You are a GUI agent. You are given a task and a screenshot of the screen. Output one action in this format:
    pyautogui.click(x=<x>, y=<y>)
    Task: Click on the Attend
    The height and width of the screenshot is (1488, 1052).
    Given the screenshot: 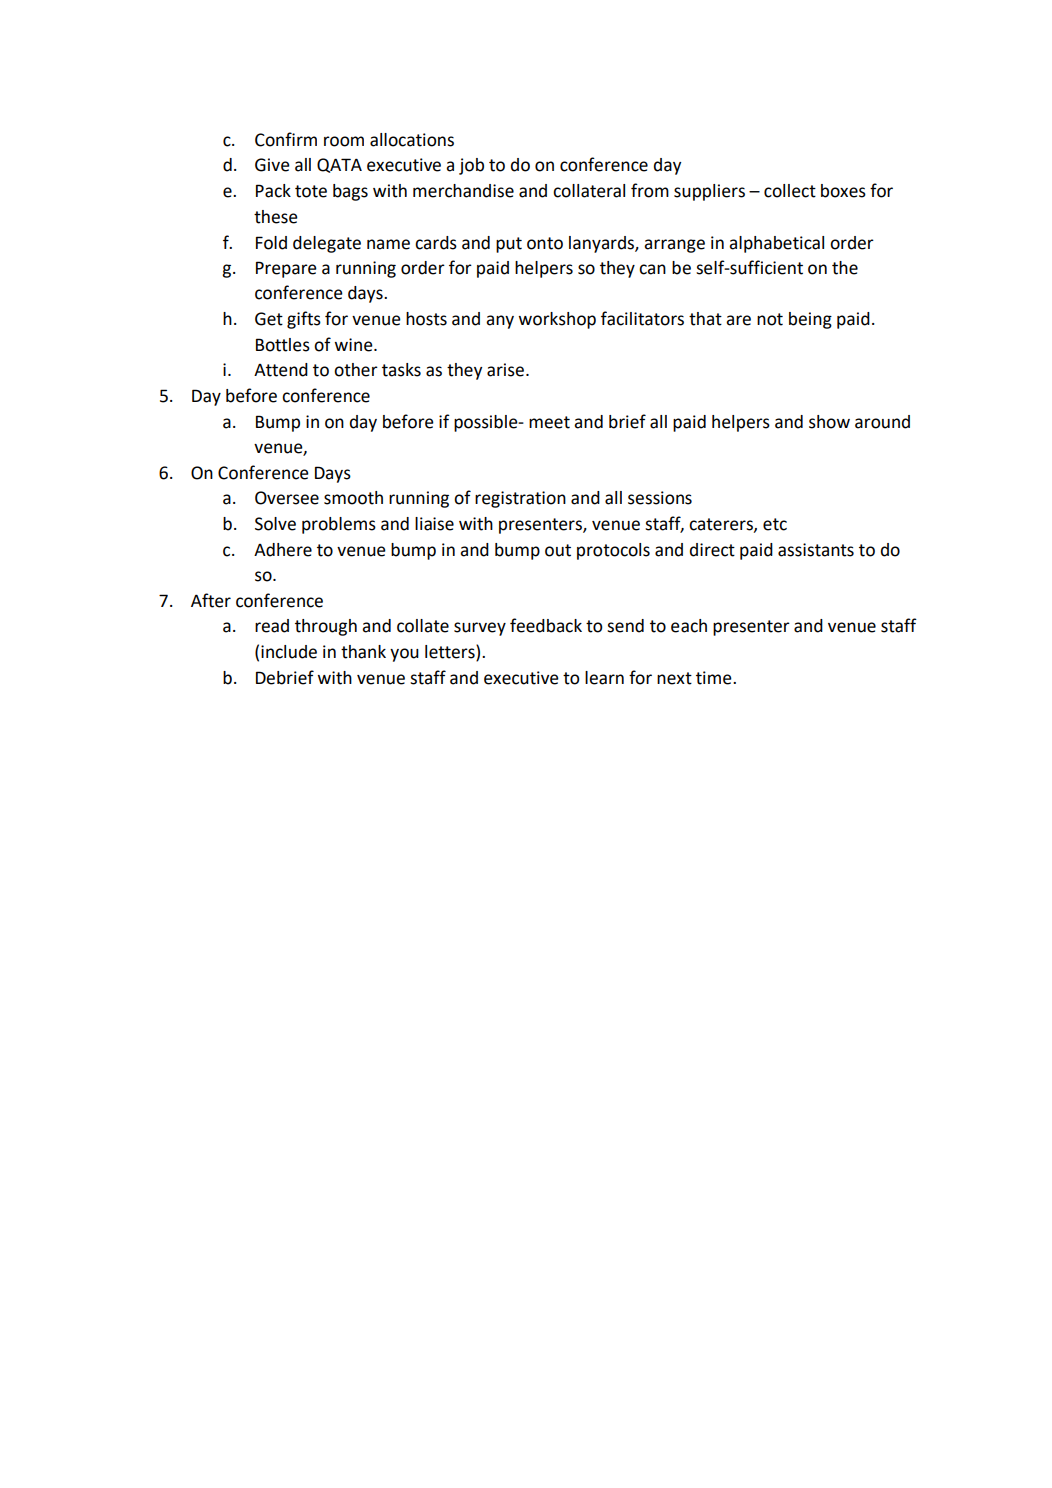 What is the action you would take?
    pyautogui.click(x=281, y=370)
